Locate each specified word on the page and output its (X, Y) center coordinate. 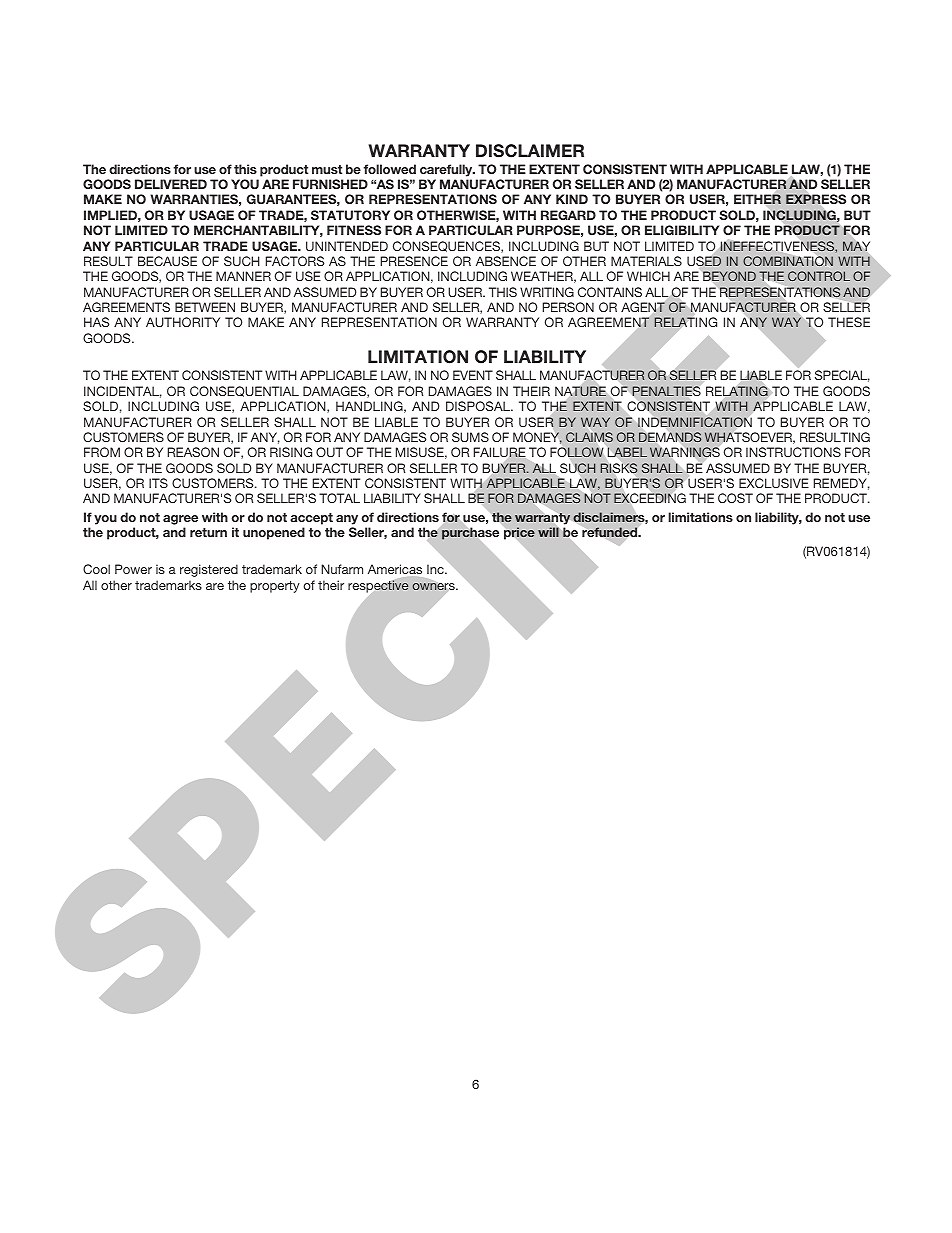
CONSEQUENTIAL (244, 391)
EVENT (473, 375)
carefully (447, 170)
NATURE (580, 391)
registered (209, 570)
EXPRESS (816, 199)
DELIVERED (171, 184)
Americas (395, 569)
